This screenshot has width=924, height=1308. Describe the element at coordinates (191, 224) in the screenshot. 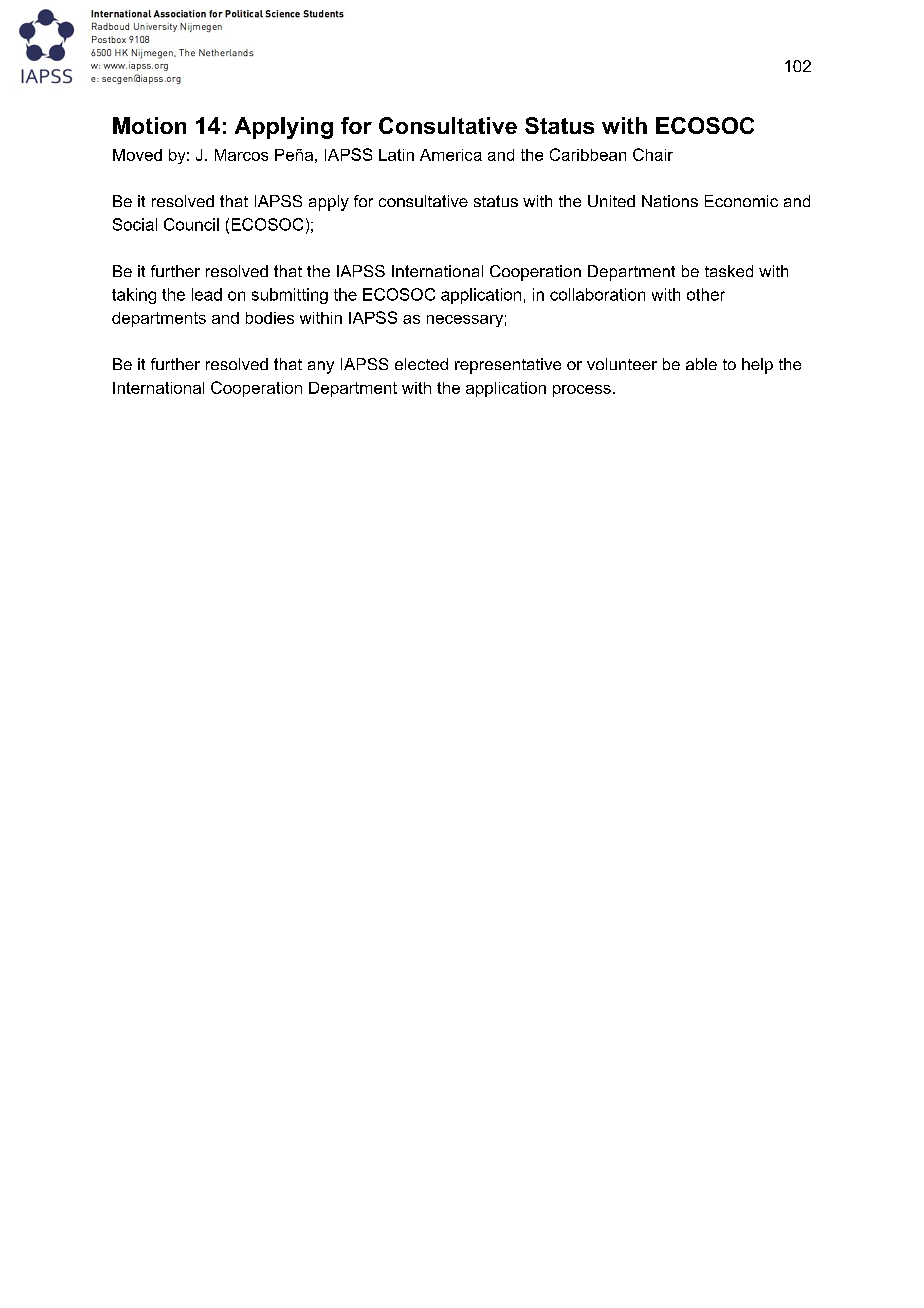

I see `Council` at that location.
